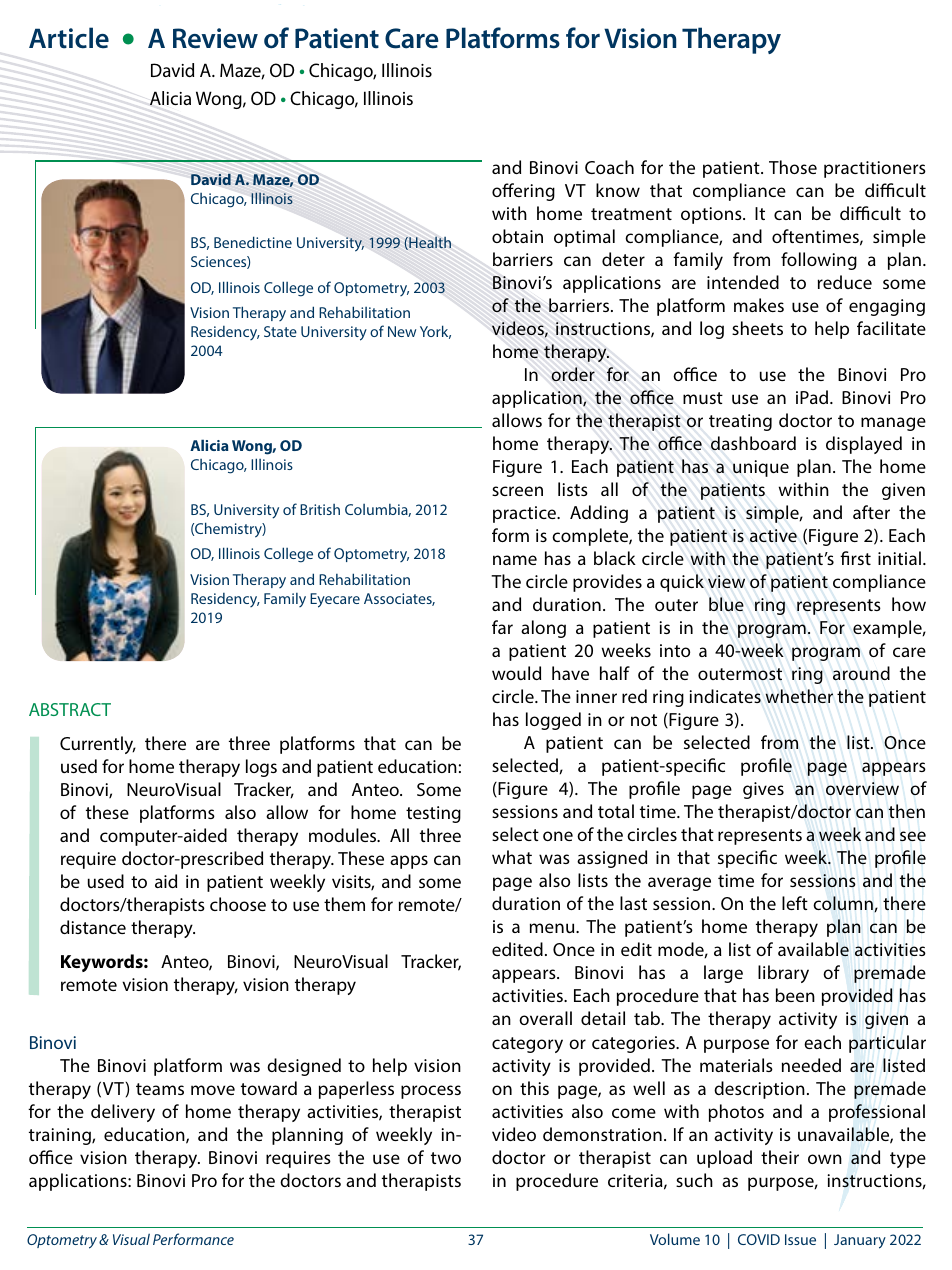  I want to click on two, so click(446, 1158).
